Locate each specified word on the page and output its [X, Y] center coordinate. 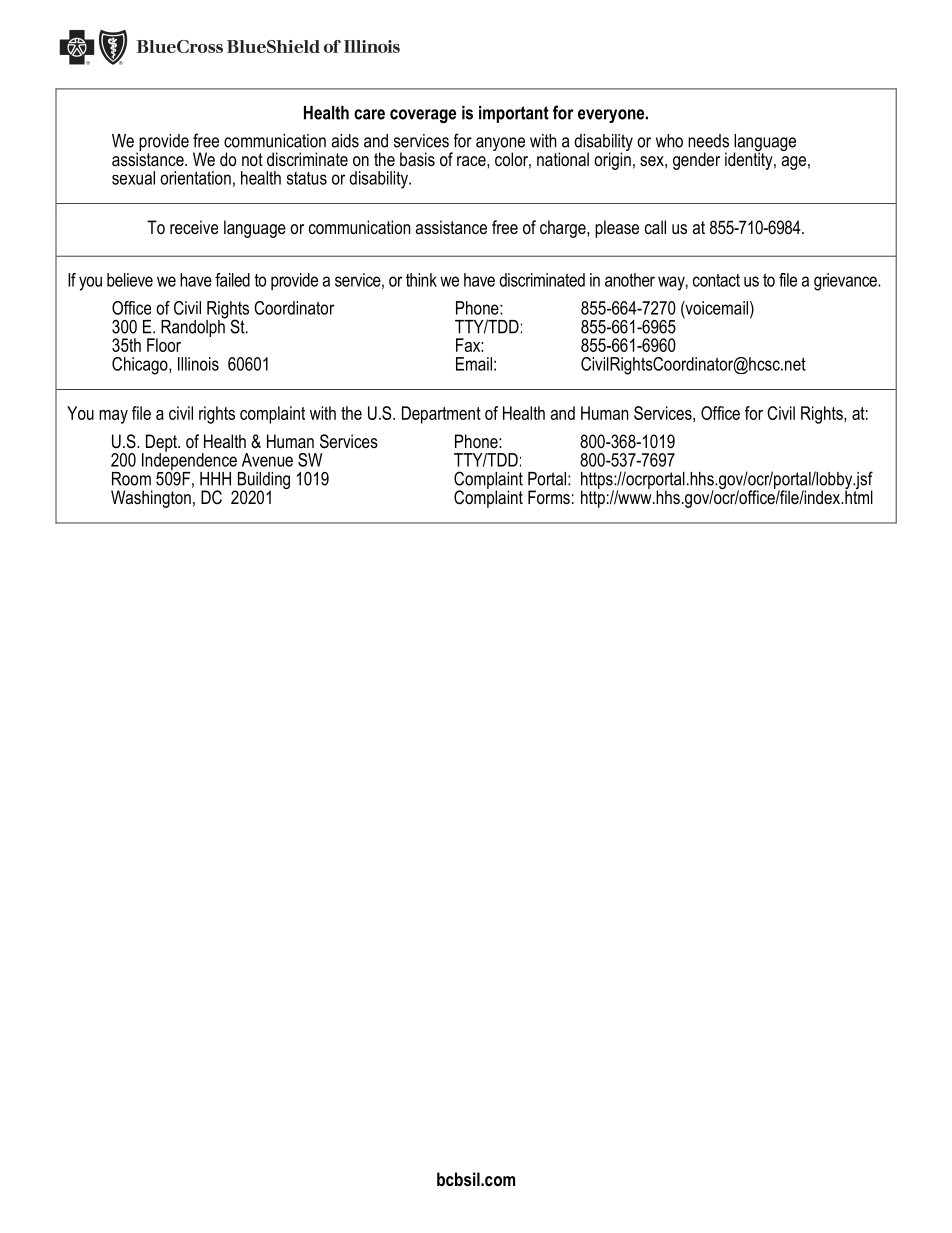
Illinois [198, 364]
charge [564, 229]
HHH [215, 479]
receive [194, 227]
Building [262, 482]
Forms [549, 497]
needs [708, 141]
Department [441, 415]
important [514, 114]
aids [345, 141]
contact [716, 280]
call [655, 227]
